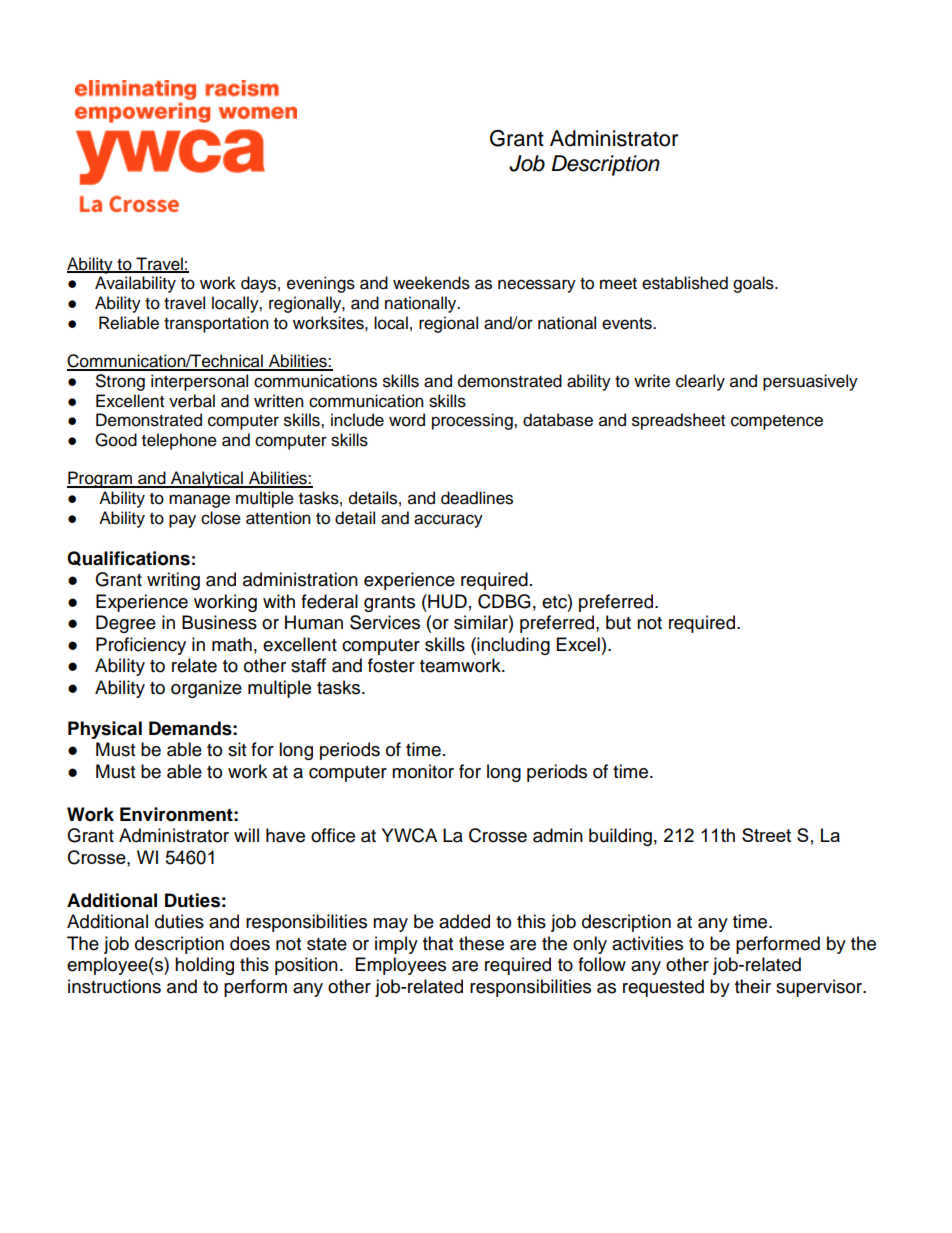 The width and height of the screenshot is (952, 1233). Describe the element at coordinates (246, 835) in the screenshot. I see `will` at that location.
